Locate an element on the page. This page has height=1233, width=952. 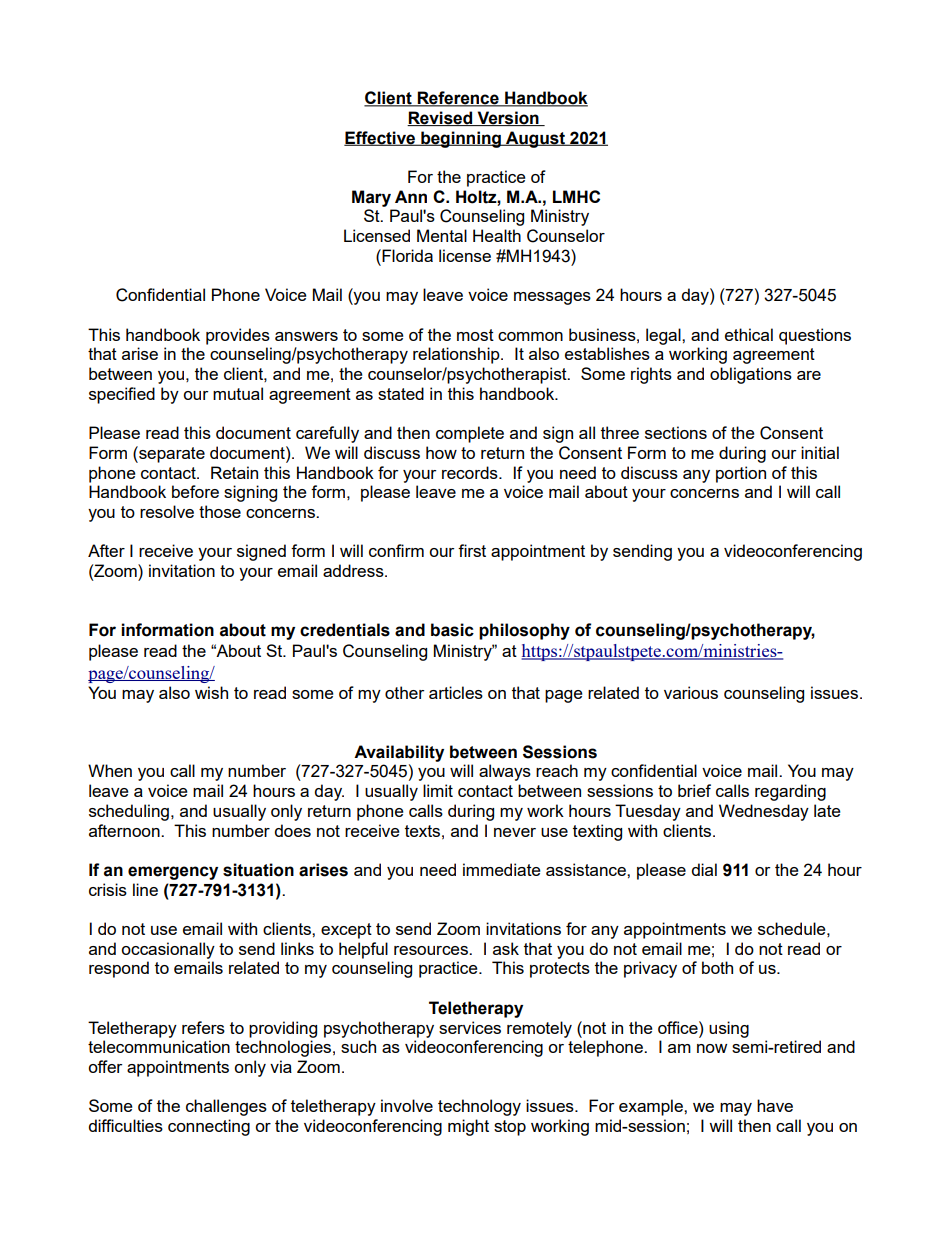
emergency is located at coordinates (173, 873).
